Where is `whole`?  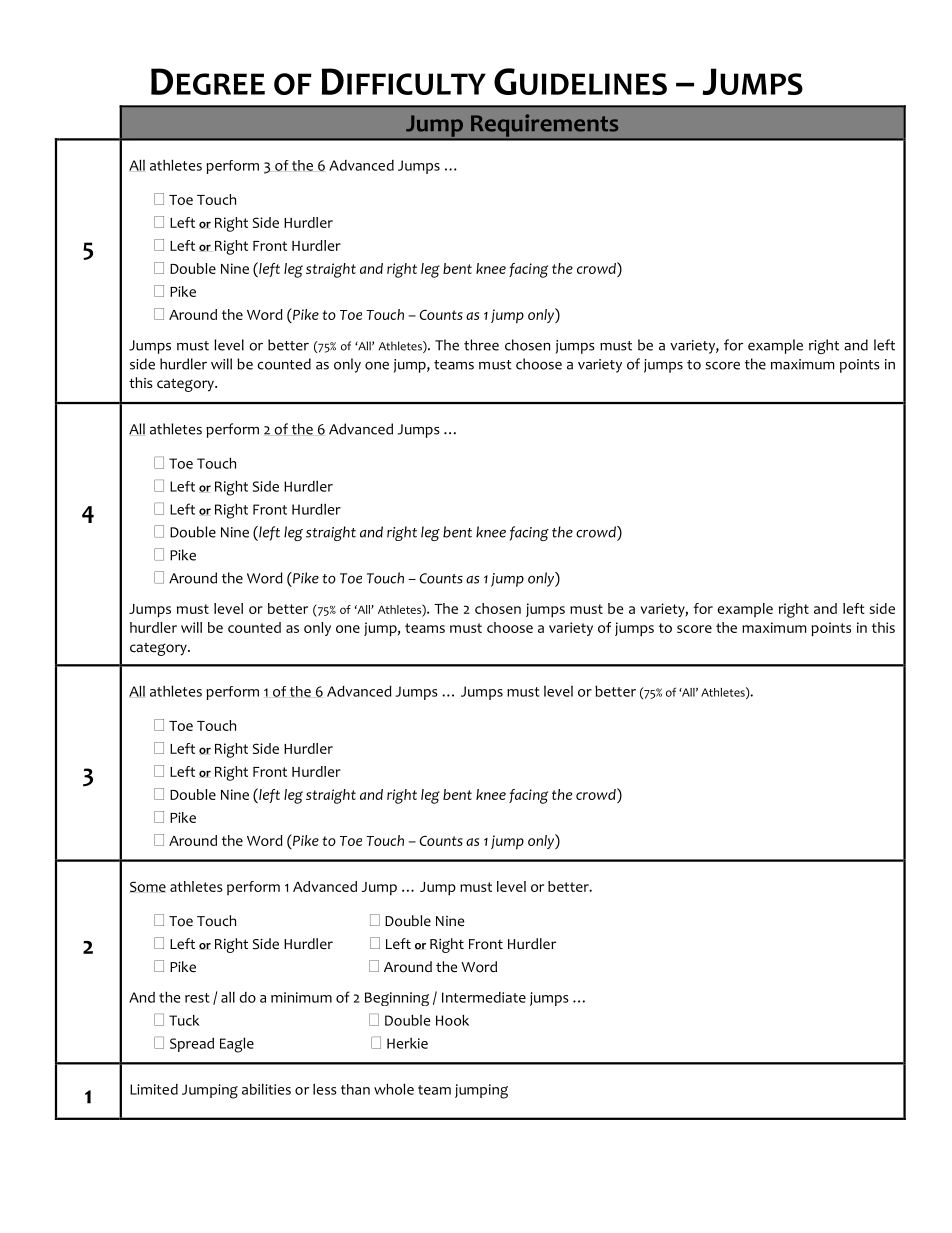
whole is located at coordinates (394, 1089).
